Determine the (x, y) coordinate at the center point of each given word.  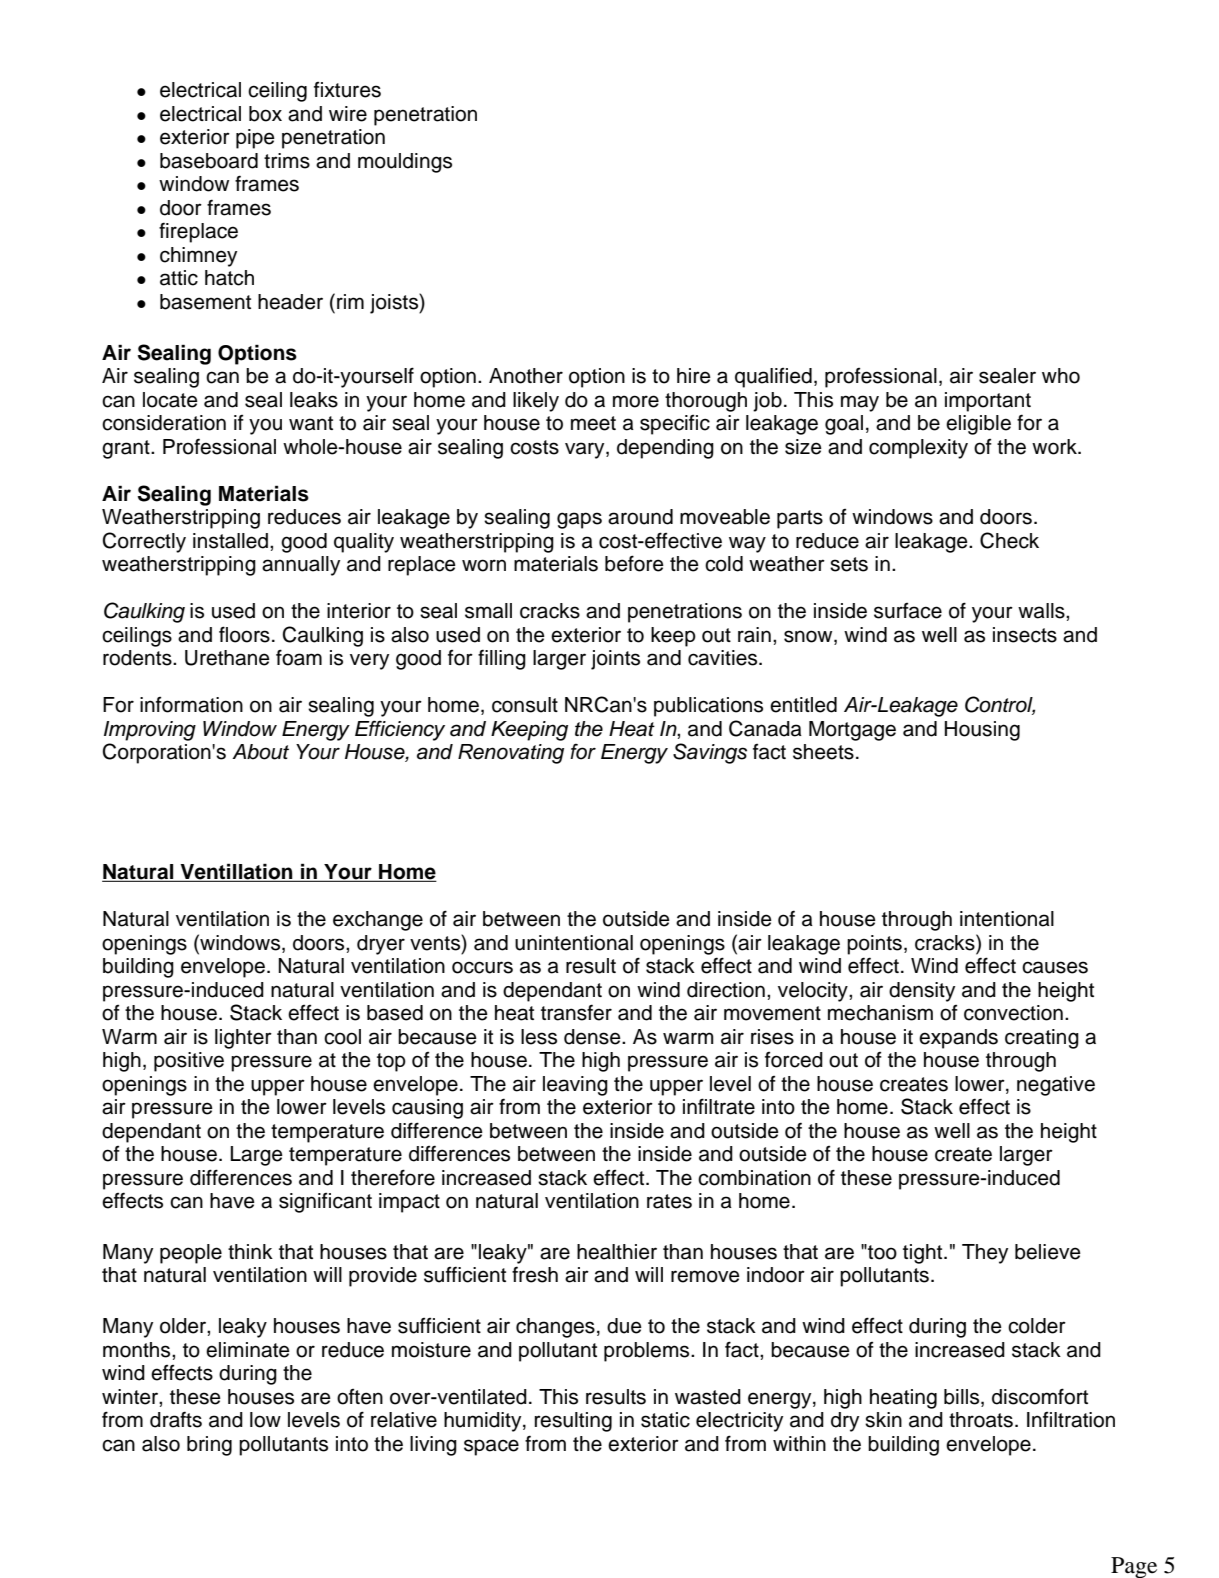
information (191, 705)
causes (1055, 967)
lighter (243, 1039)
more (636, 401)
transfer (576, 1012)
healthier (617, 1252)
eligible (978, 425)
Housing (982, 731)
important (988, 402)
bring (209, 1446)
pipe (255, 139)
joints (615, 660)
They (985, 1254)
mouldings (405, 163)
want (311, 423)
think (250, 1251)
